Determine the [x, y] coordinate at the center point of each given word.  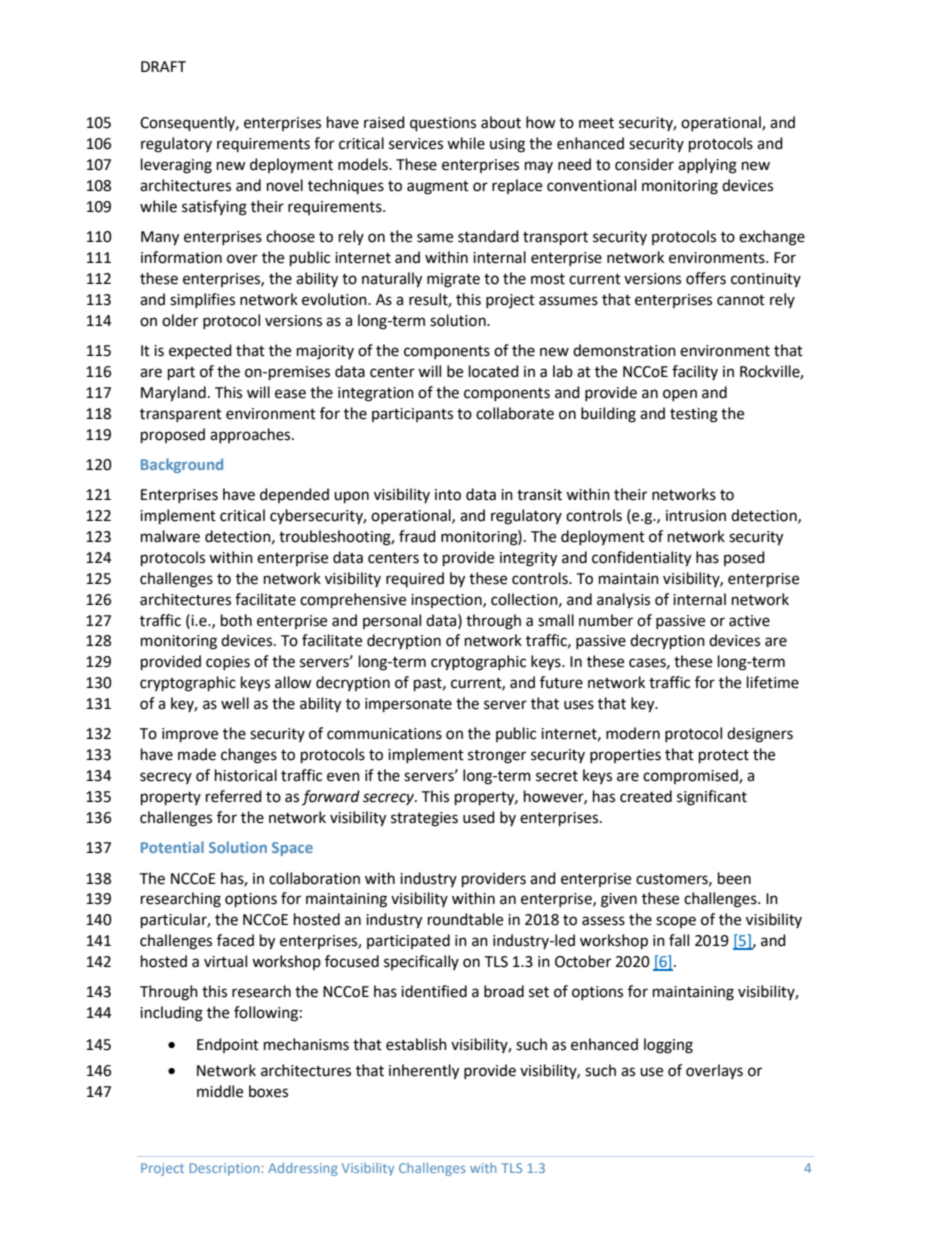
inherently [424, 1072]
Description [224, 1169]
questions [443, 124]
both [236, 620]
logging [668, 1046]
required [415, 579]
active [749, 621]
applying [707, 166]
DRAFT [163, 66]
